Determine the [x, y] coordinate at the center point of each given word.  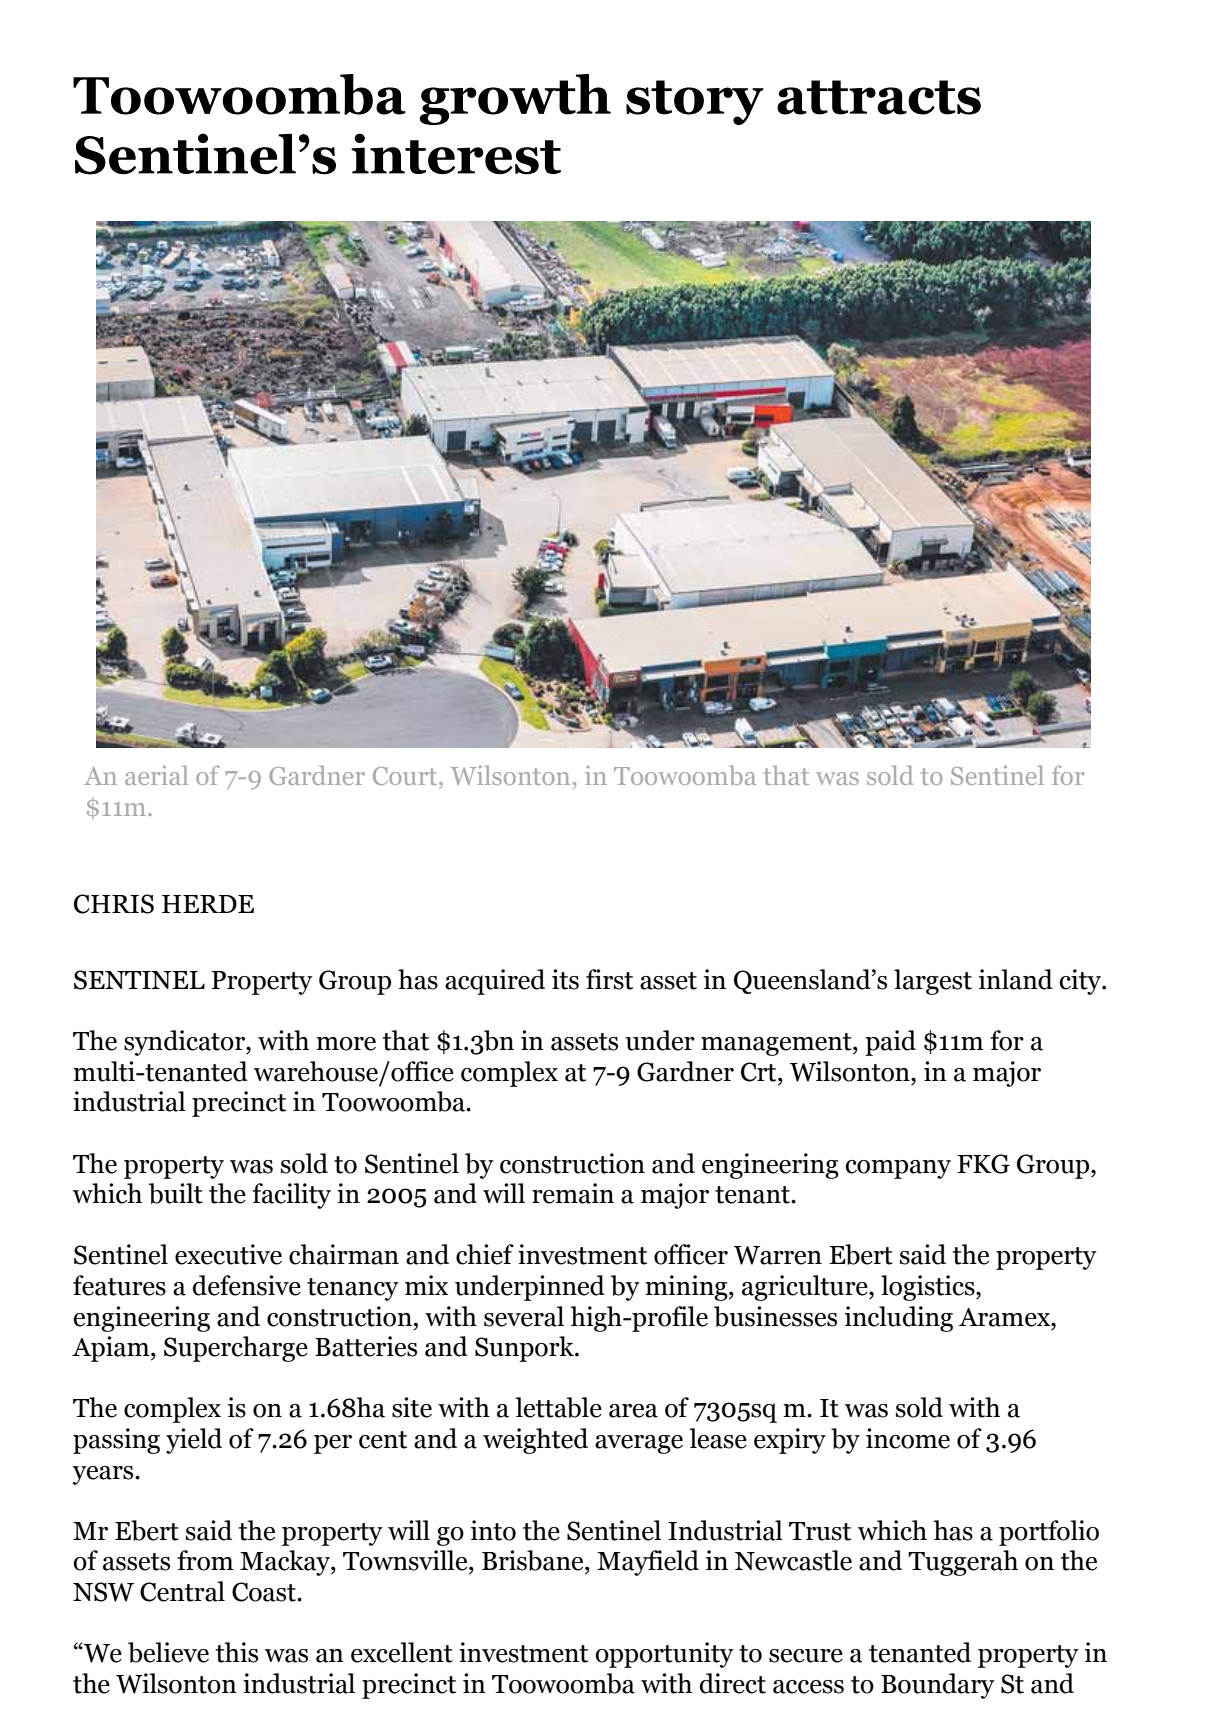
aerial [156, 775]
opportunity [664, 1655]
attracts [879, 97]
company [898, 1169]
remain [573, 1193]
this [237, 1652]
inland [1016, 979]
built [176, 1193]
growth [515, 99]
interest [456, 154]
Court [406, 776]
